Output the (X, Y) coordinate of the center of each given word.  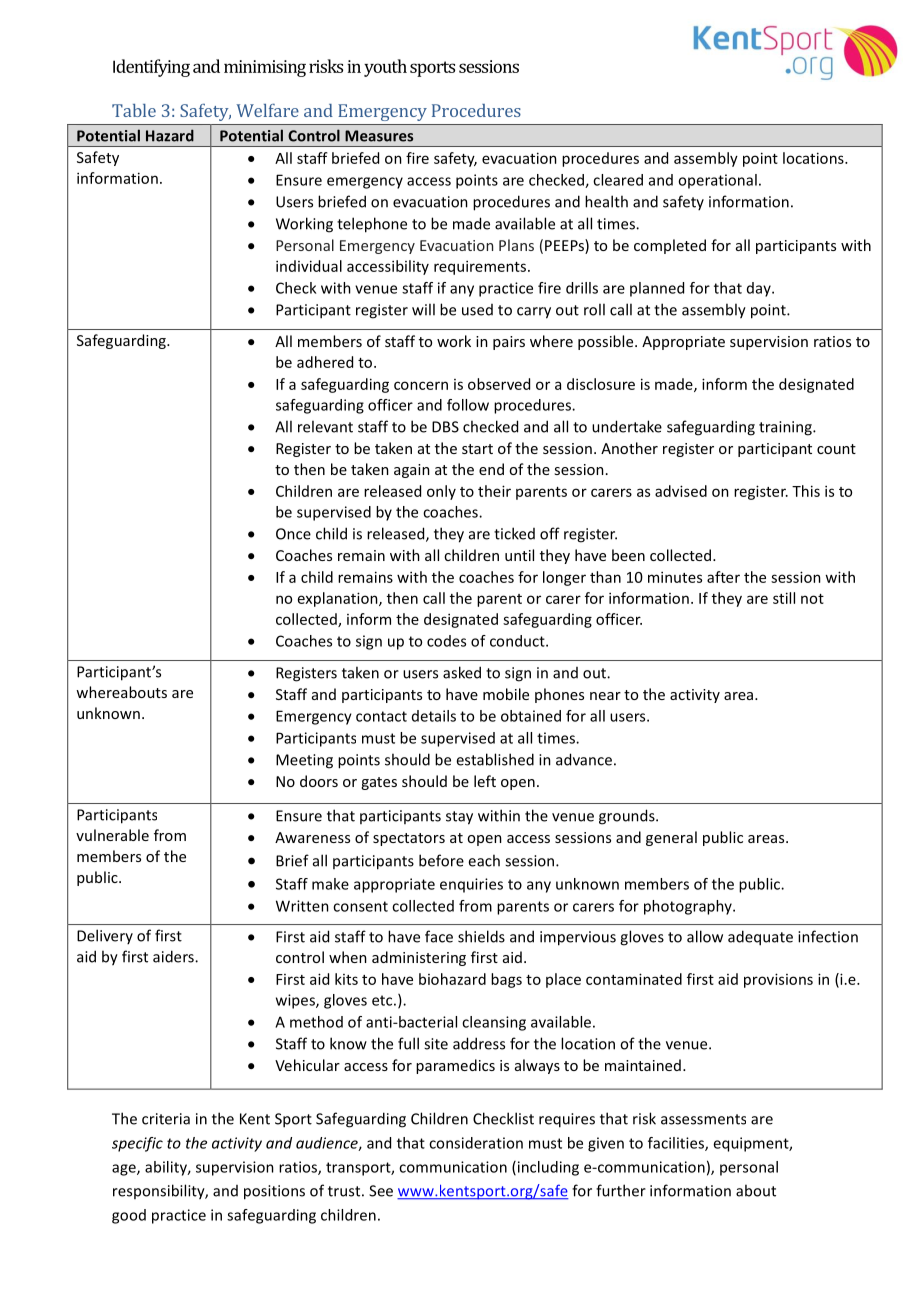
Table (134, 110)
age (125, 1170)
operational (717, 181)
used (477, 310)
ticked (514, 533)
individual (309, 266)
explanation (339, 599)
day (760, 289)
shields (481, 936)
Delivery (105, 936)
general (671, 838)
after (723, 577)
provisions (778, 980)
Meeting (304, 761)
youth (385, 68)
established (495, 759)
